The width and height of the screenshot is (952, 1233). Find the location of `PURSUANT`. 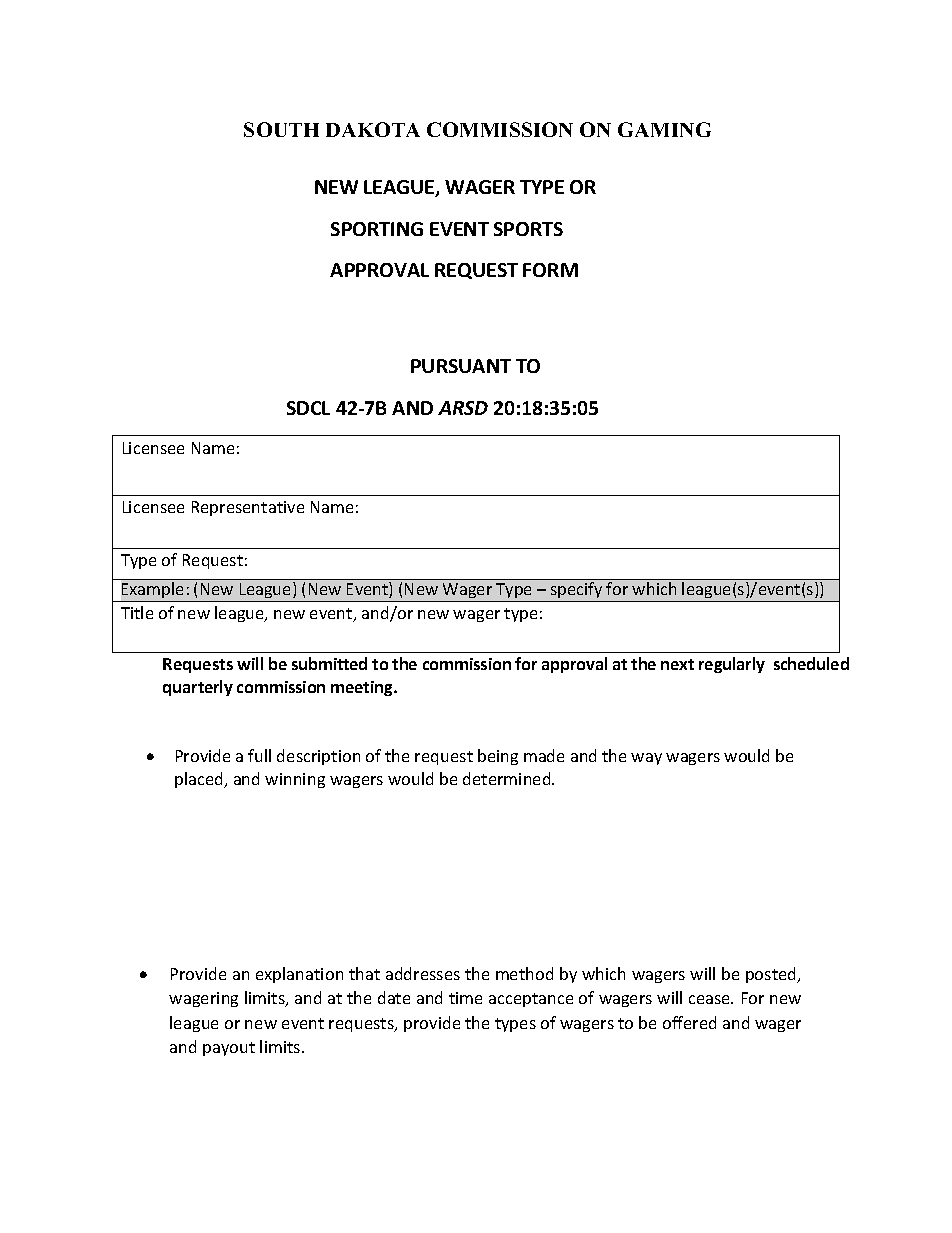

PURSUANT is located at coordinates (461, 366).
